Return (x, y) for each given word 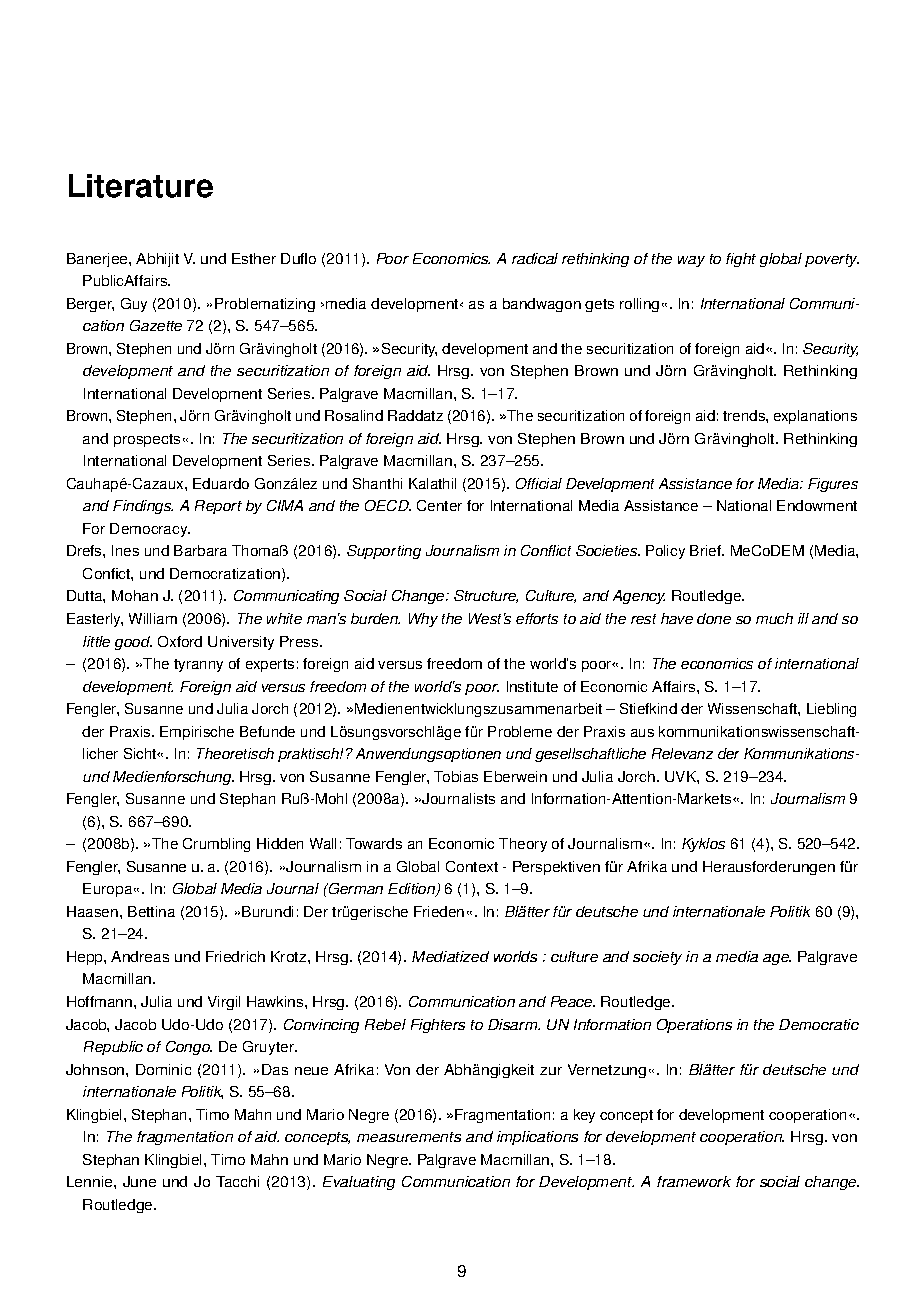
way (691, 261)
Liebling (831, 710)
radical (535, 258)
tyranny (198, 665)
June (139, 1181)
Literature (141, 186)
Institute (532, 686)
